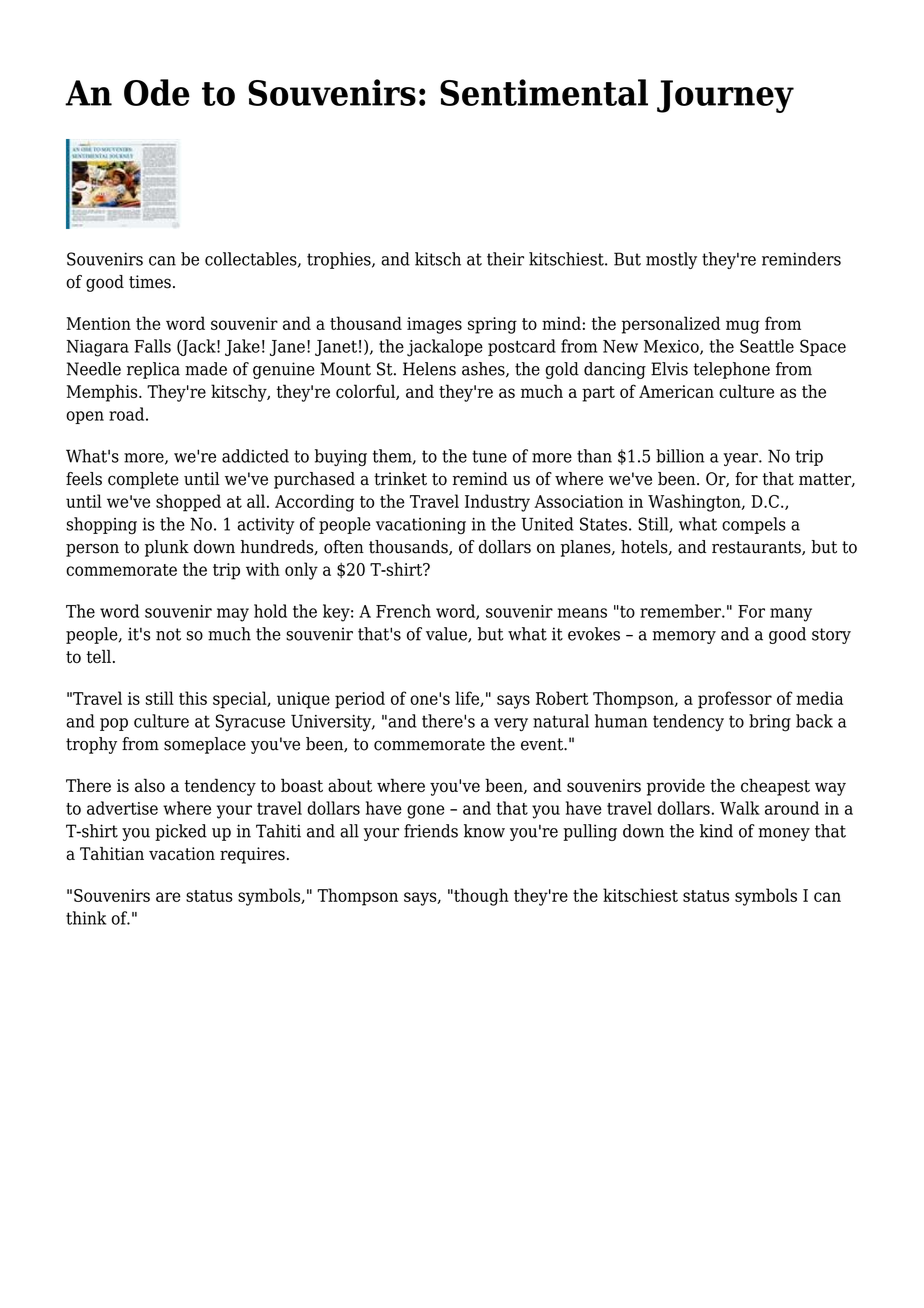  I want to click on Industry, so click(497, 503).
